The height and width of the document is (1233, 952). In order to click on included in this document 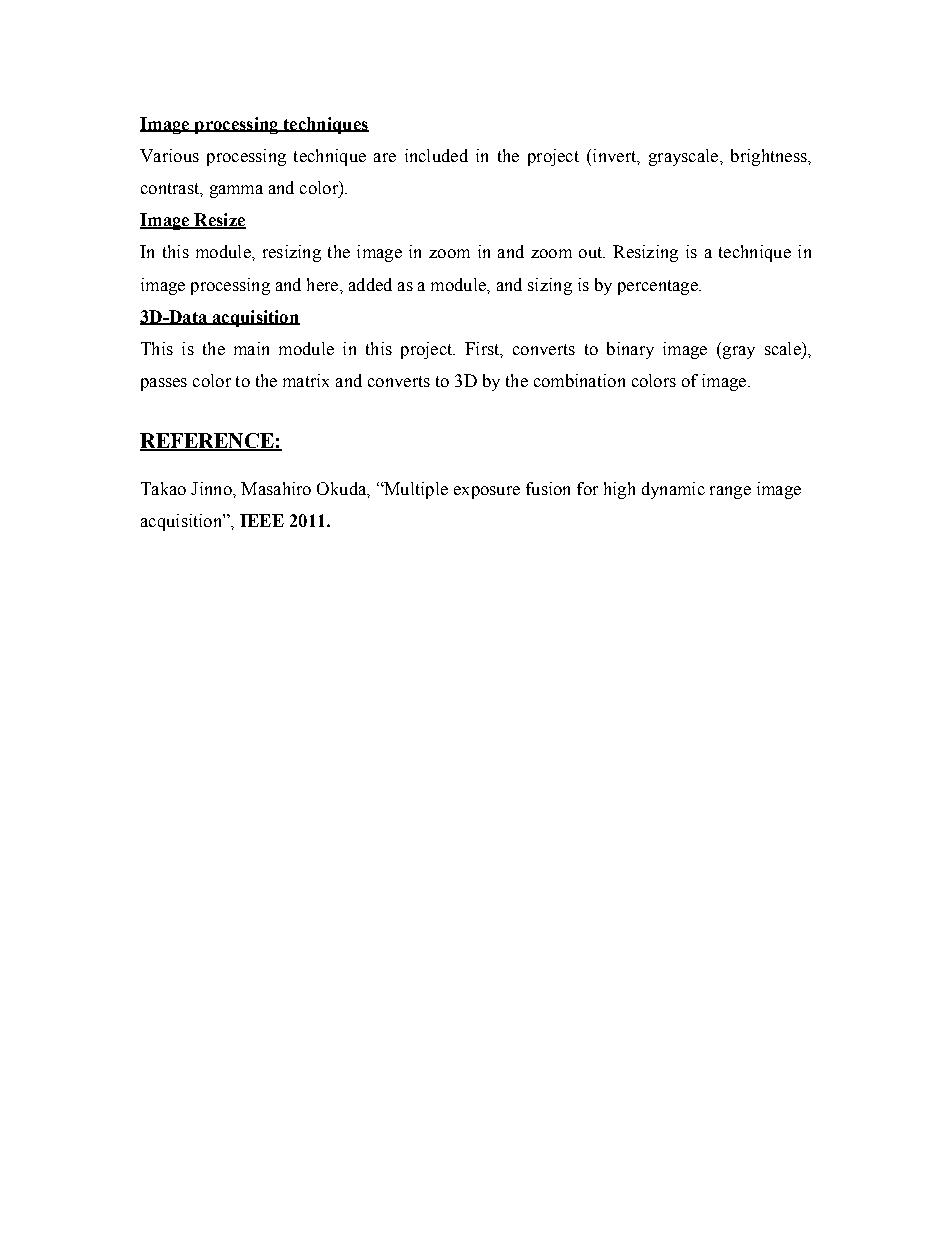, I will do `click(436, 155)`.
